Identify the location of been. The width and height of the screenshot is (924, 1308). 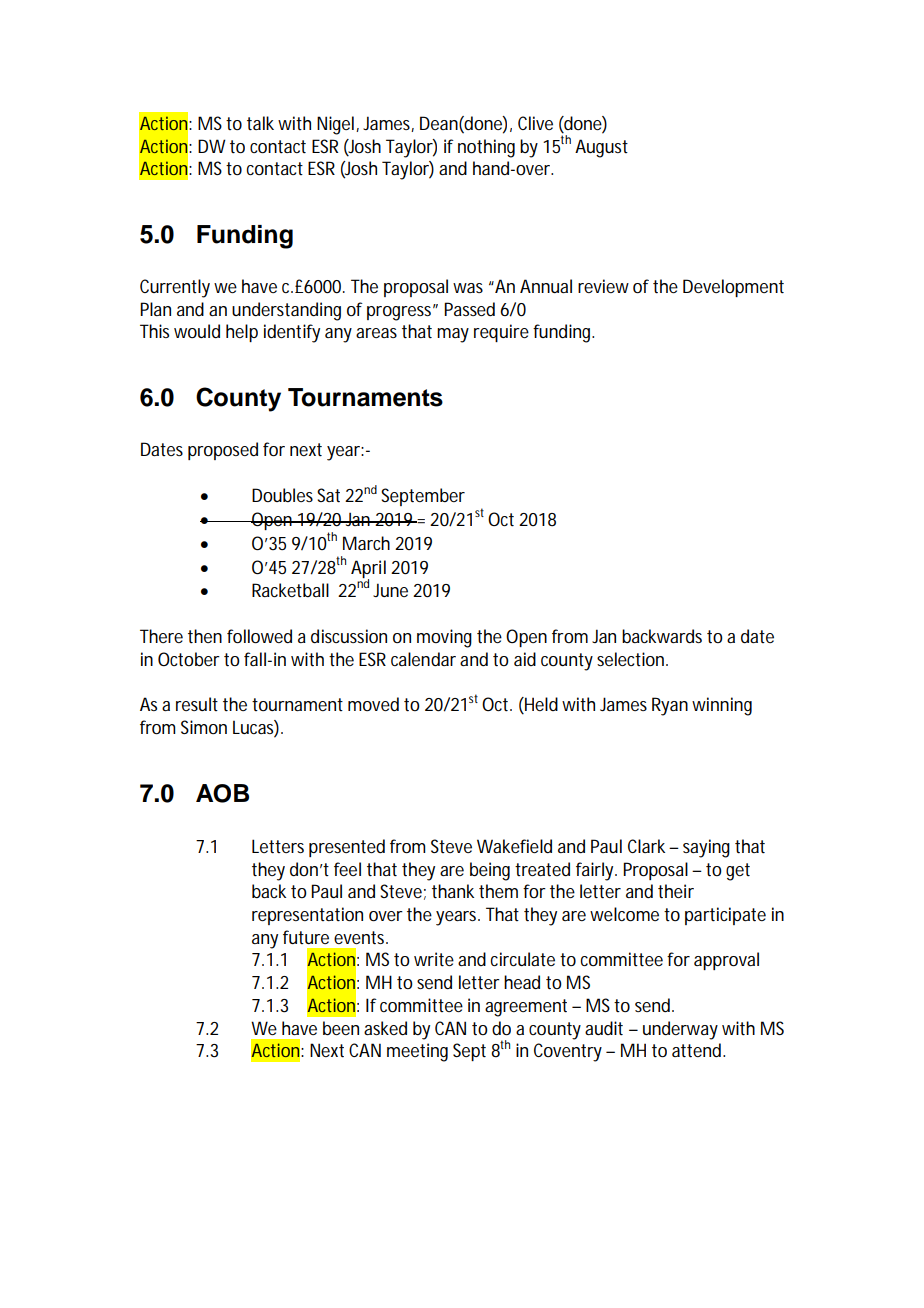
(341, 1028).
